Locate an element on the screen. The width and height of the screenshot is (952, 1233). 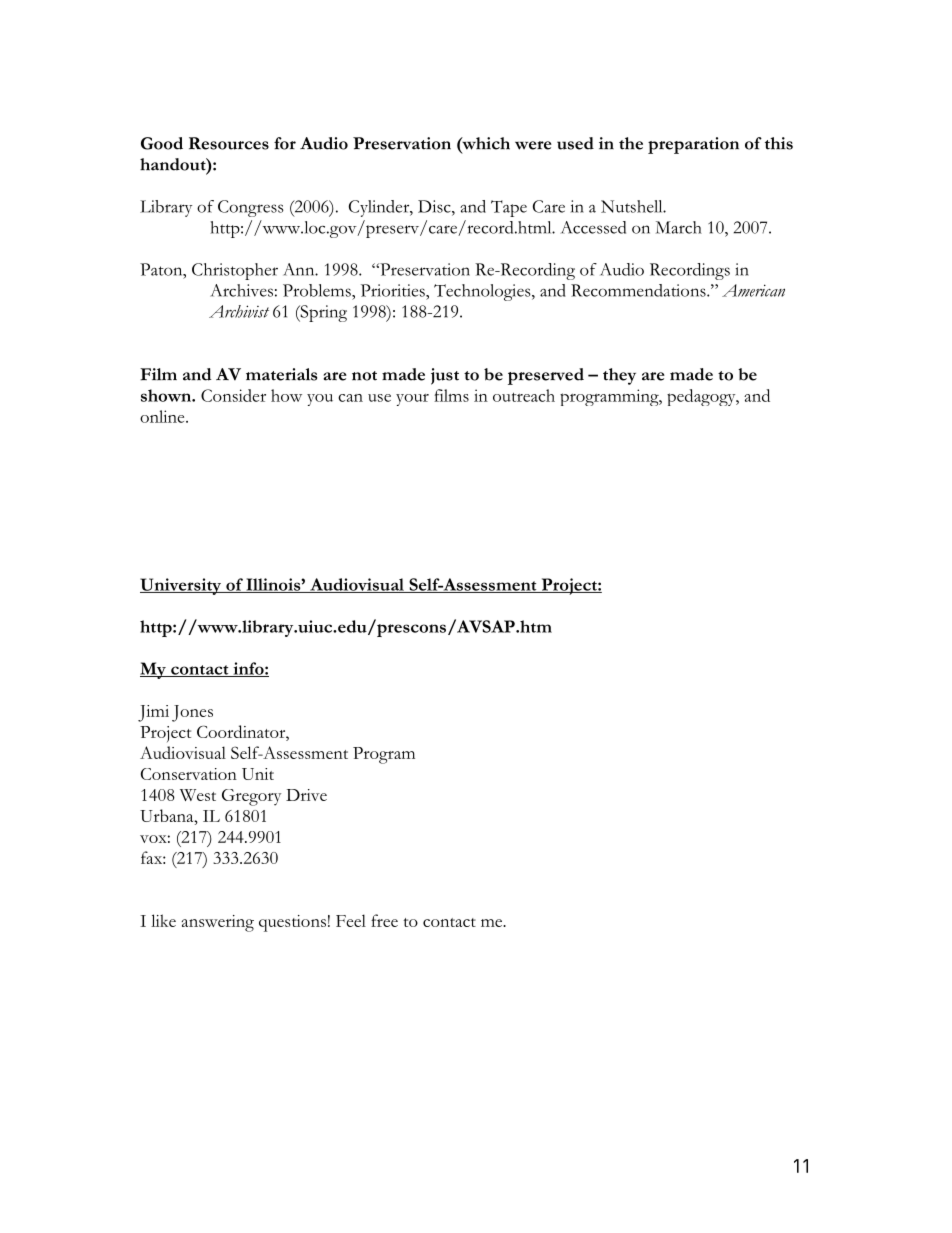
Archivist is located at coordinates (239, 311).
